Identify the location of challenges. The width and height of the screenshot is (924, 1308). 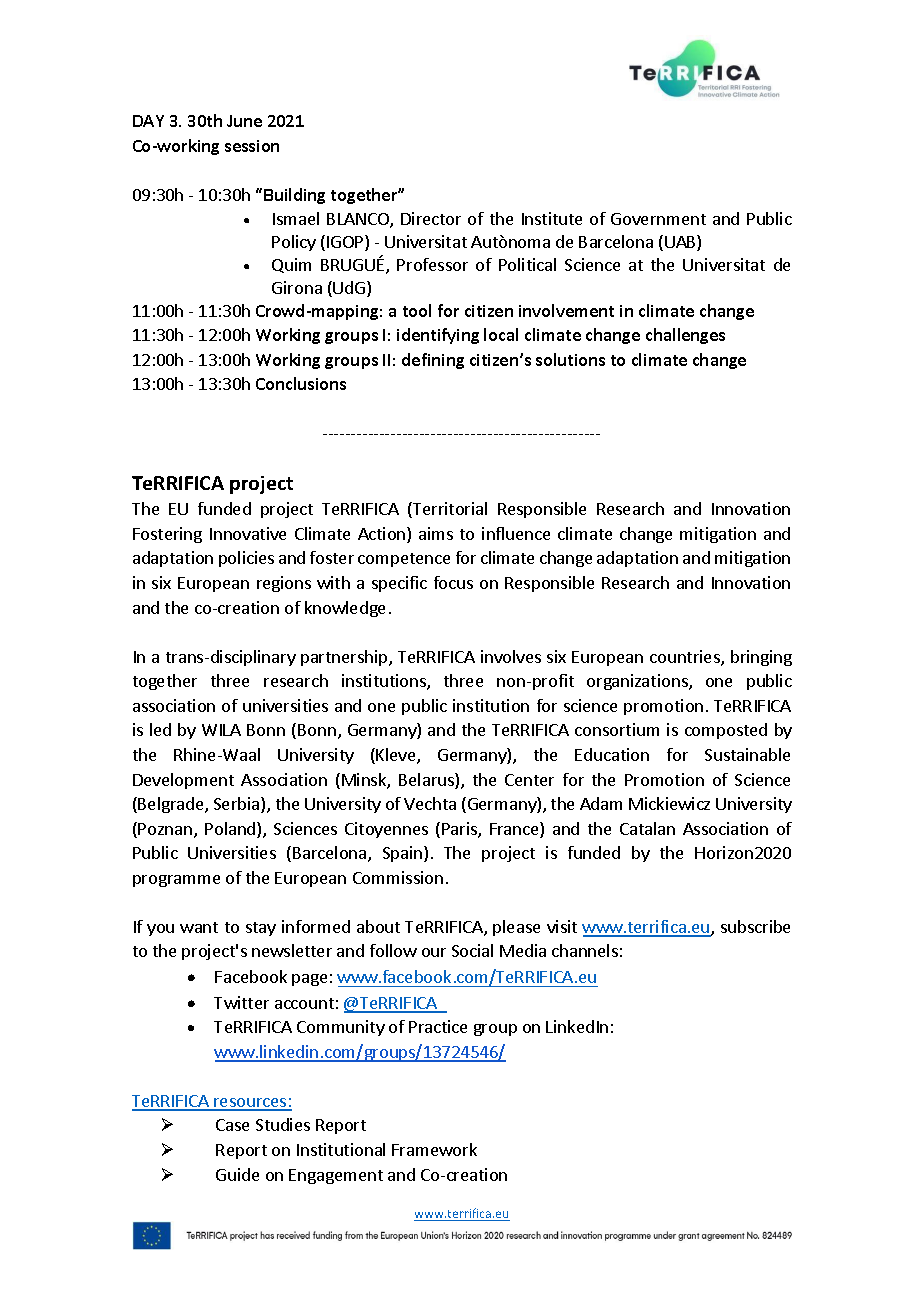
(685, 336).
